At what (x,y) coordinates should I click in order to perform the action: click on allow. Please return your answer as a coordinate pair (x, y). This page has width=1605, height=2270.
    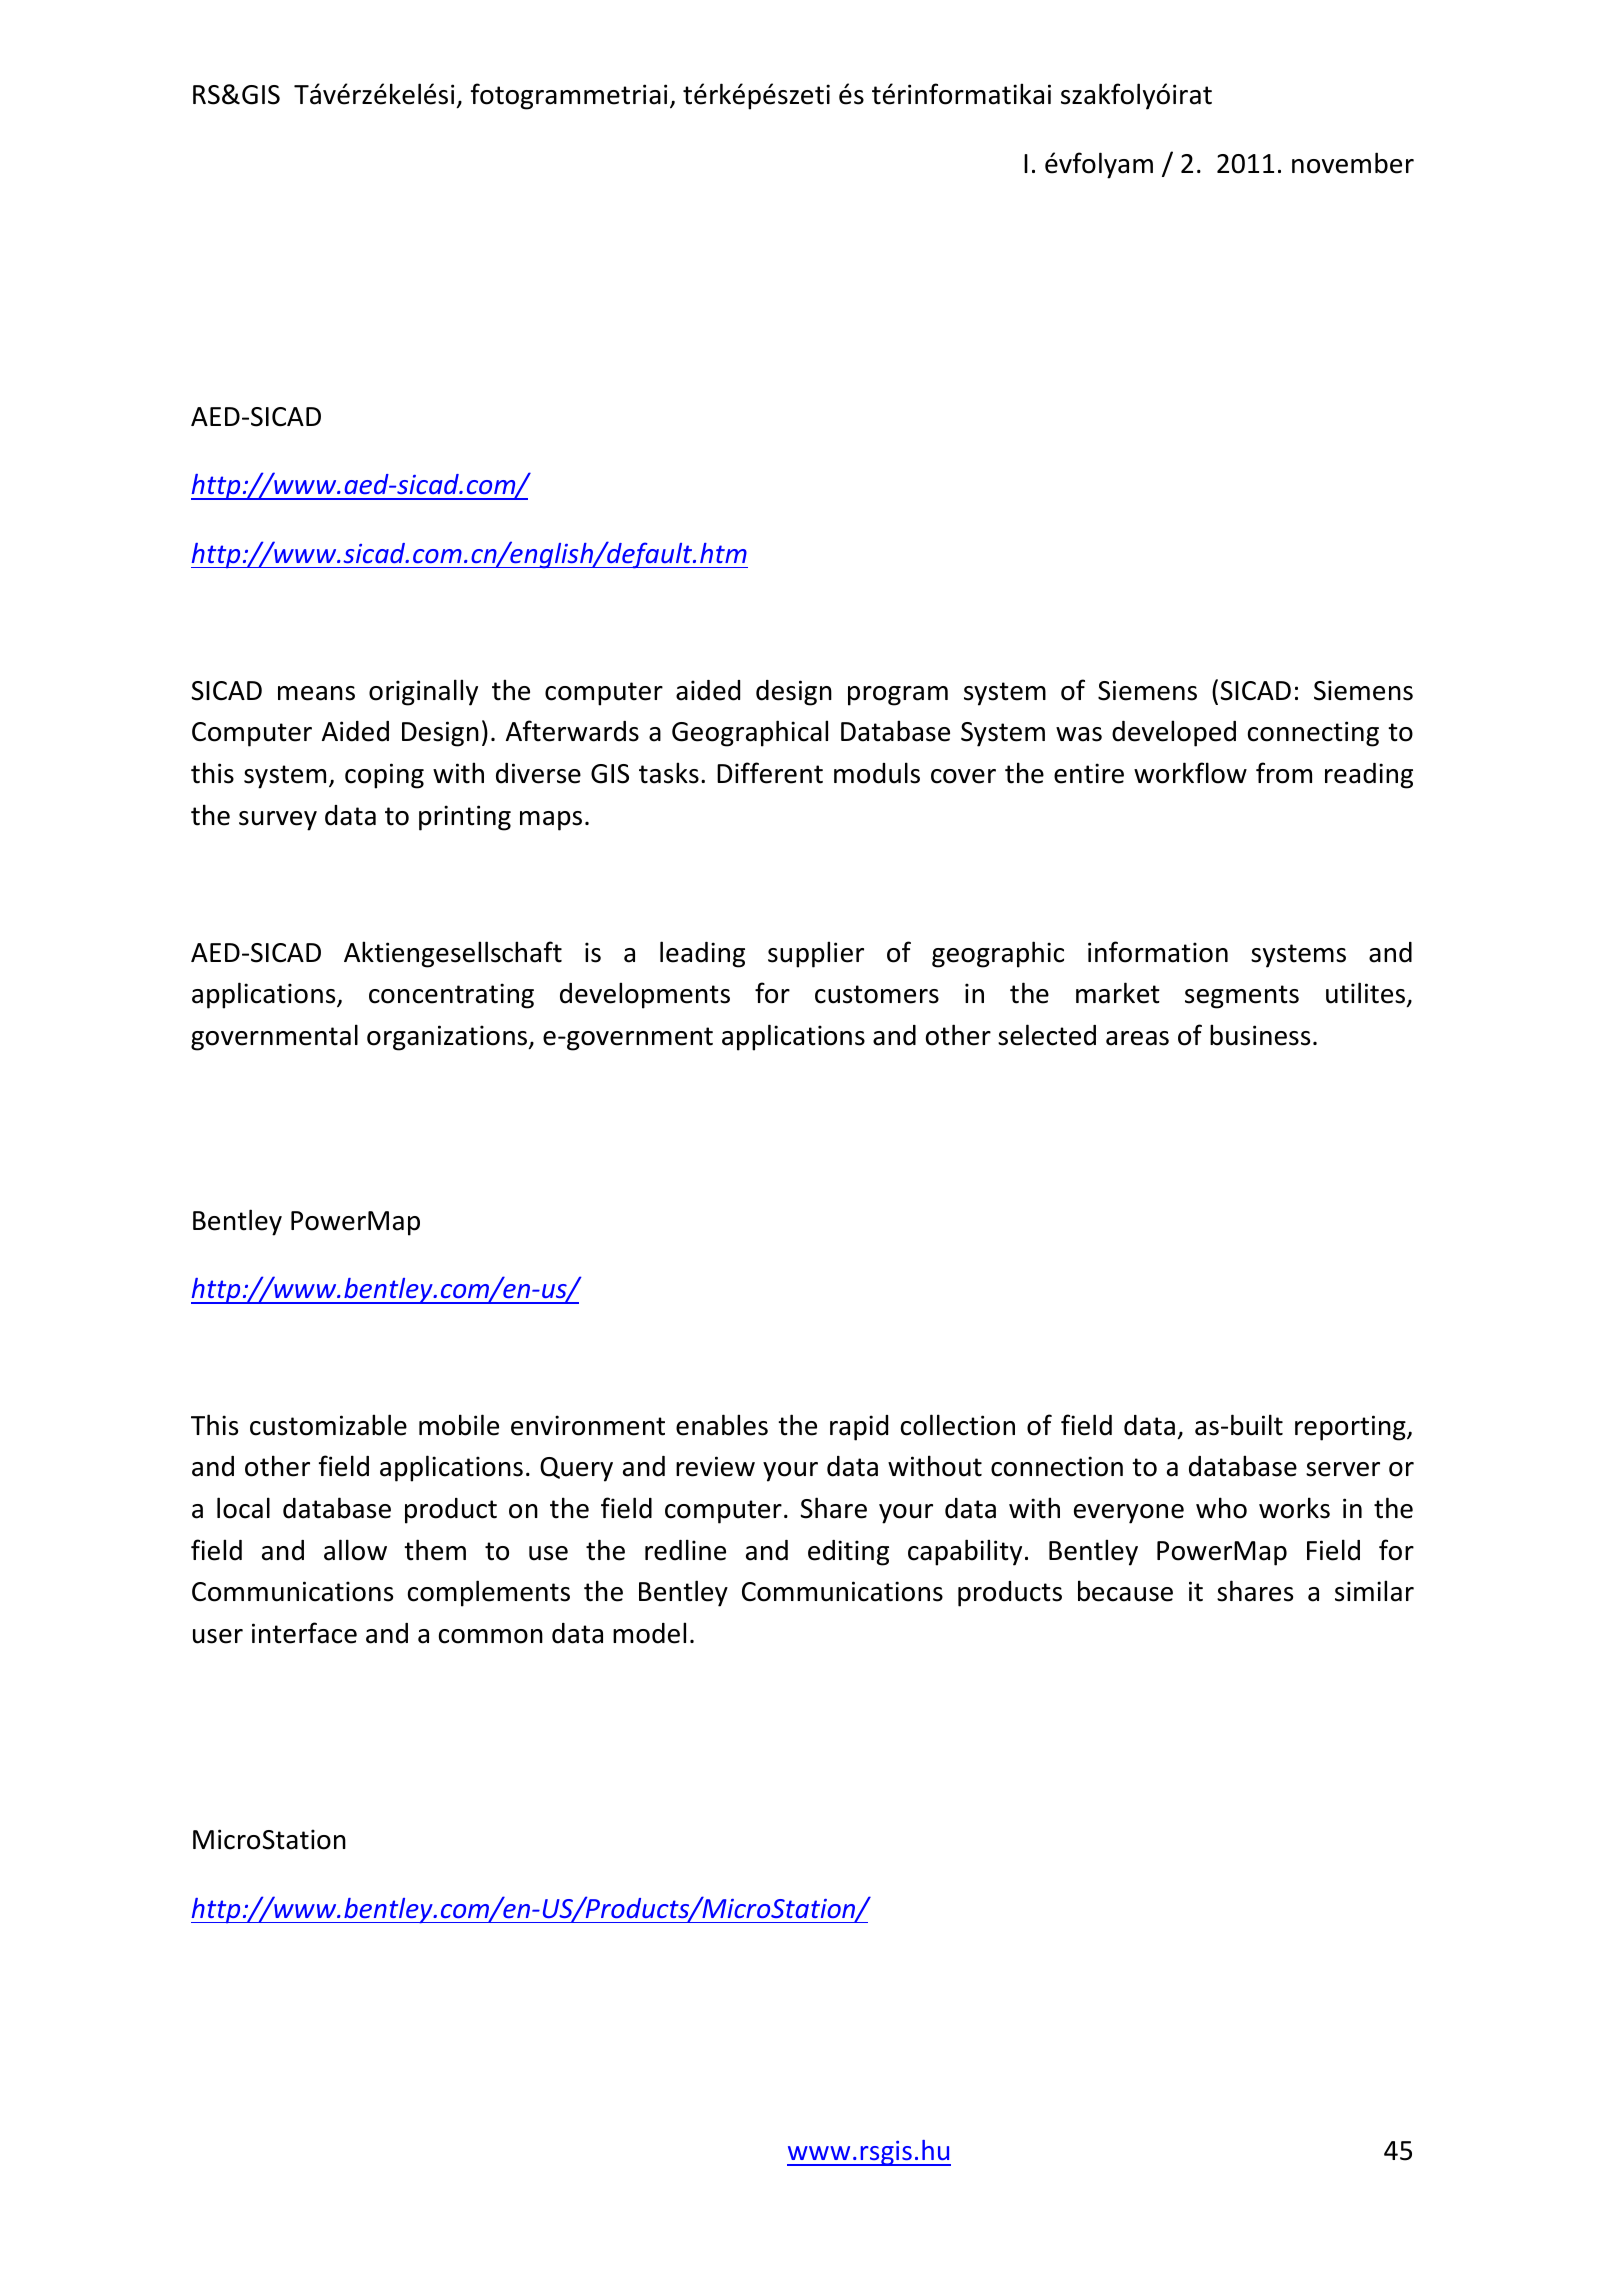
    Looking at the image, I should click on (355, 1550).
